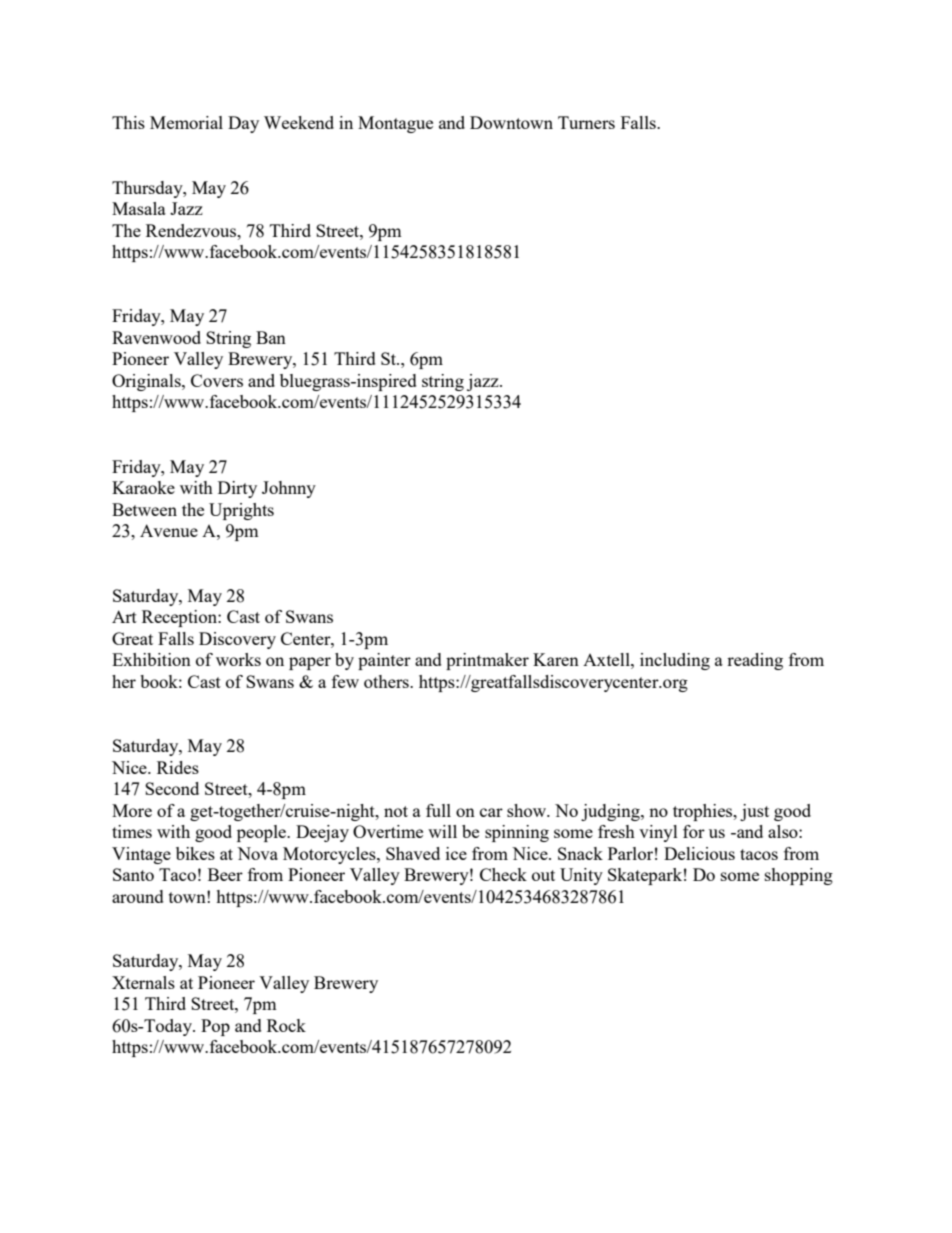  Describe the element at coordinates (675, 661) in the screenshot. I see `including` at that location.
